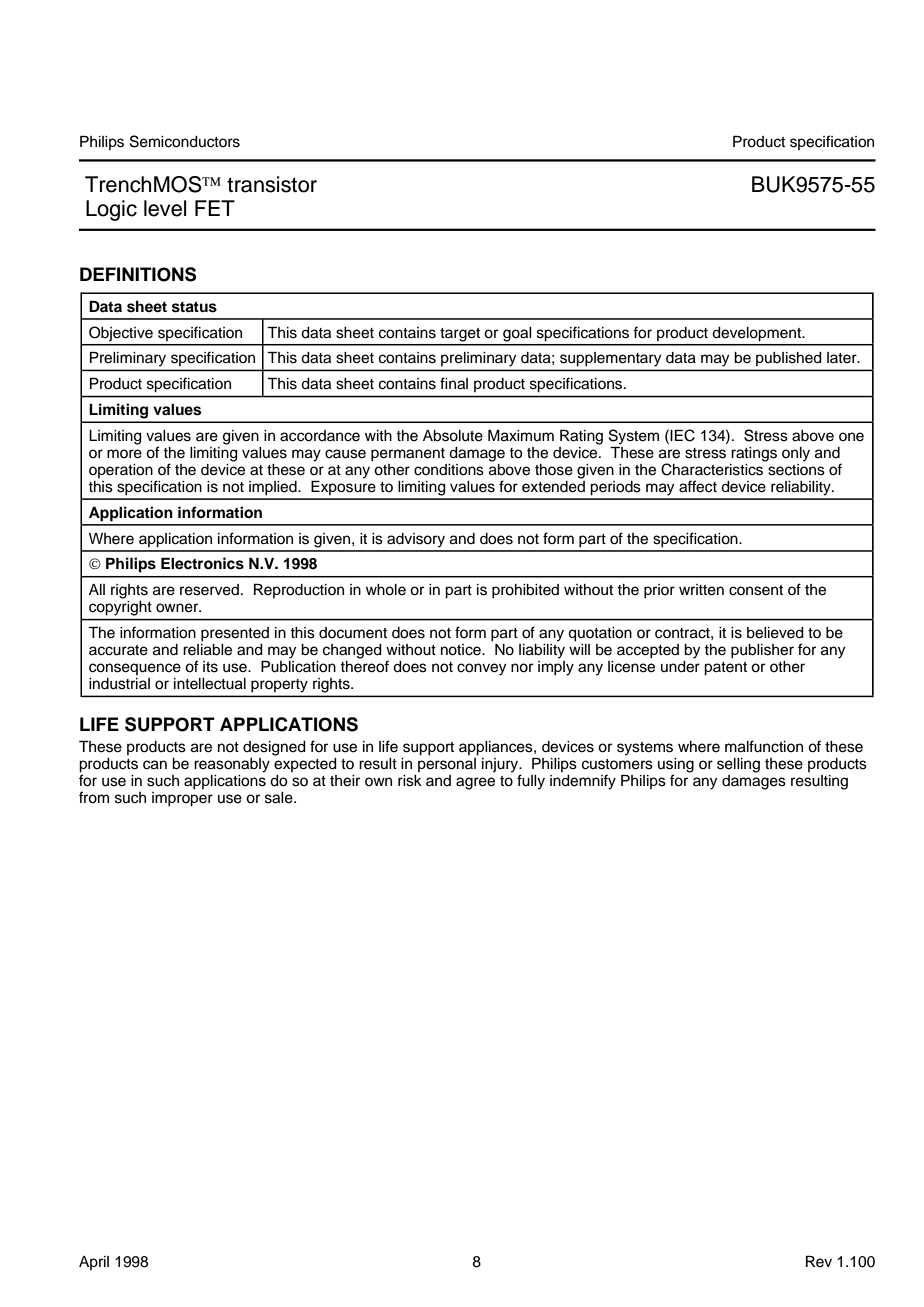  Describe the element at coordinates (182, 798) in the document. I see `improper` at that location.
